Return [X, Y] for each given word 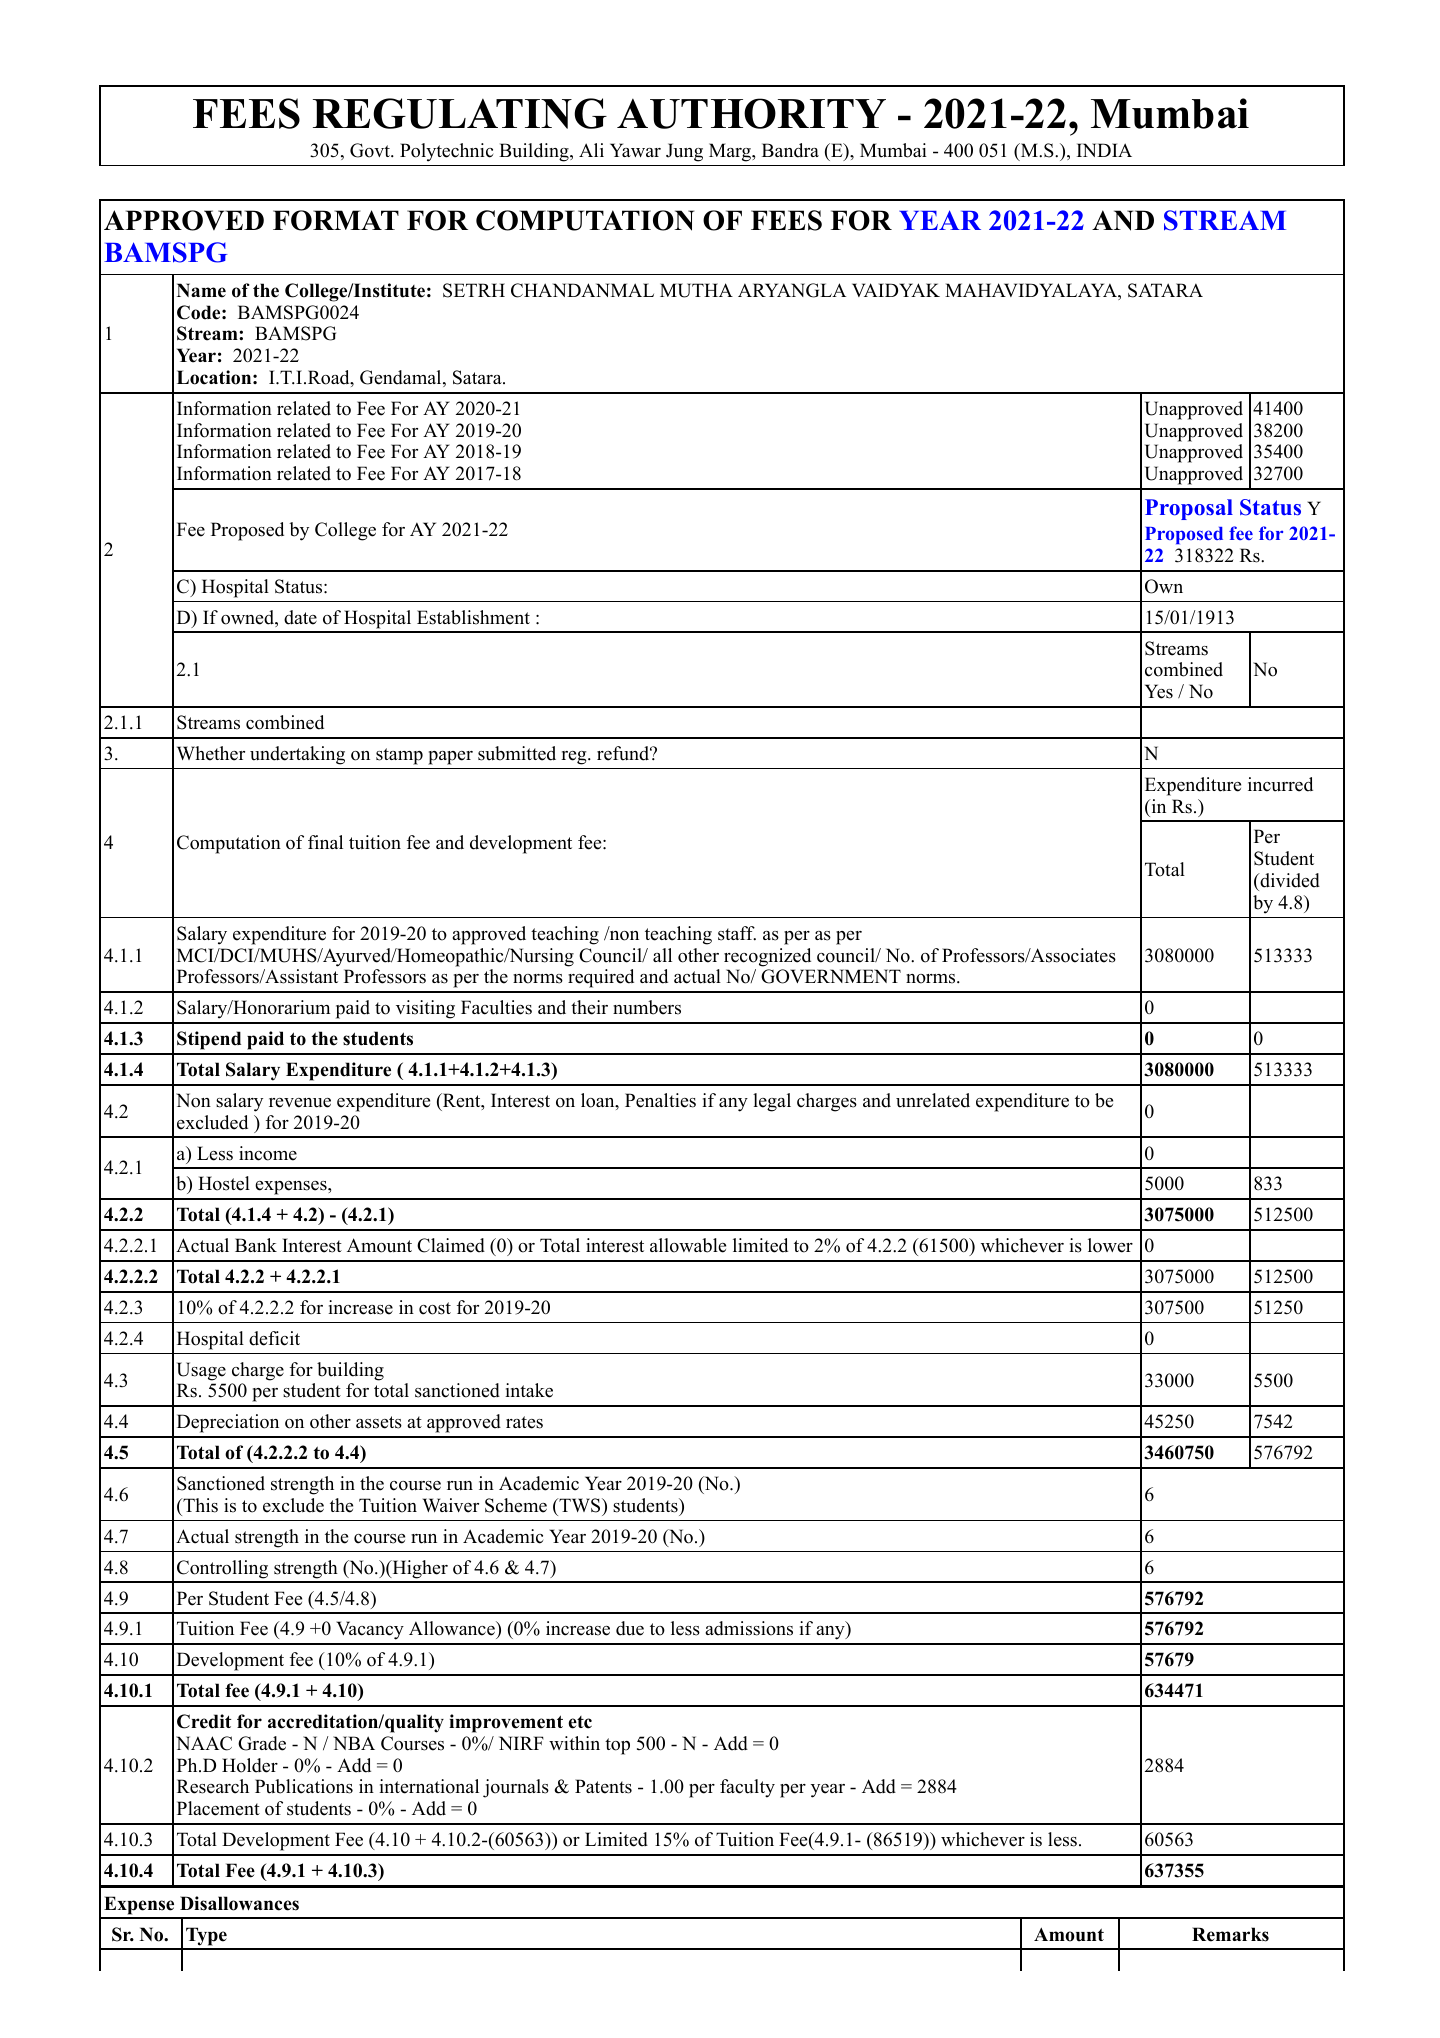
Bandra [790, 150]
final [325, 842]
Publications [304, 1786]
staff [737, 933]
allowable [688, 1245]
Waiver [451, 1505]
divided [1289, 880]
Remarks [1230, 1934]
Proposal [1189, 509]
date [300, 617]
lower [1110, 1245]
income [268, 1153]
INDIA [1104, 150]
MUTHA [696, 290]
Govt [371, 150]
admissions [749, 1628]
